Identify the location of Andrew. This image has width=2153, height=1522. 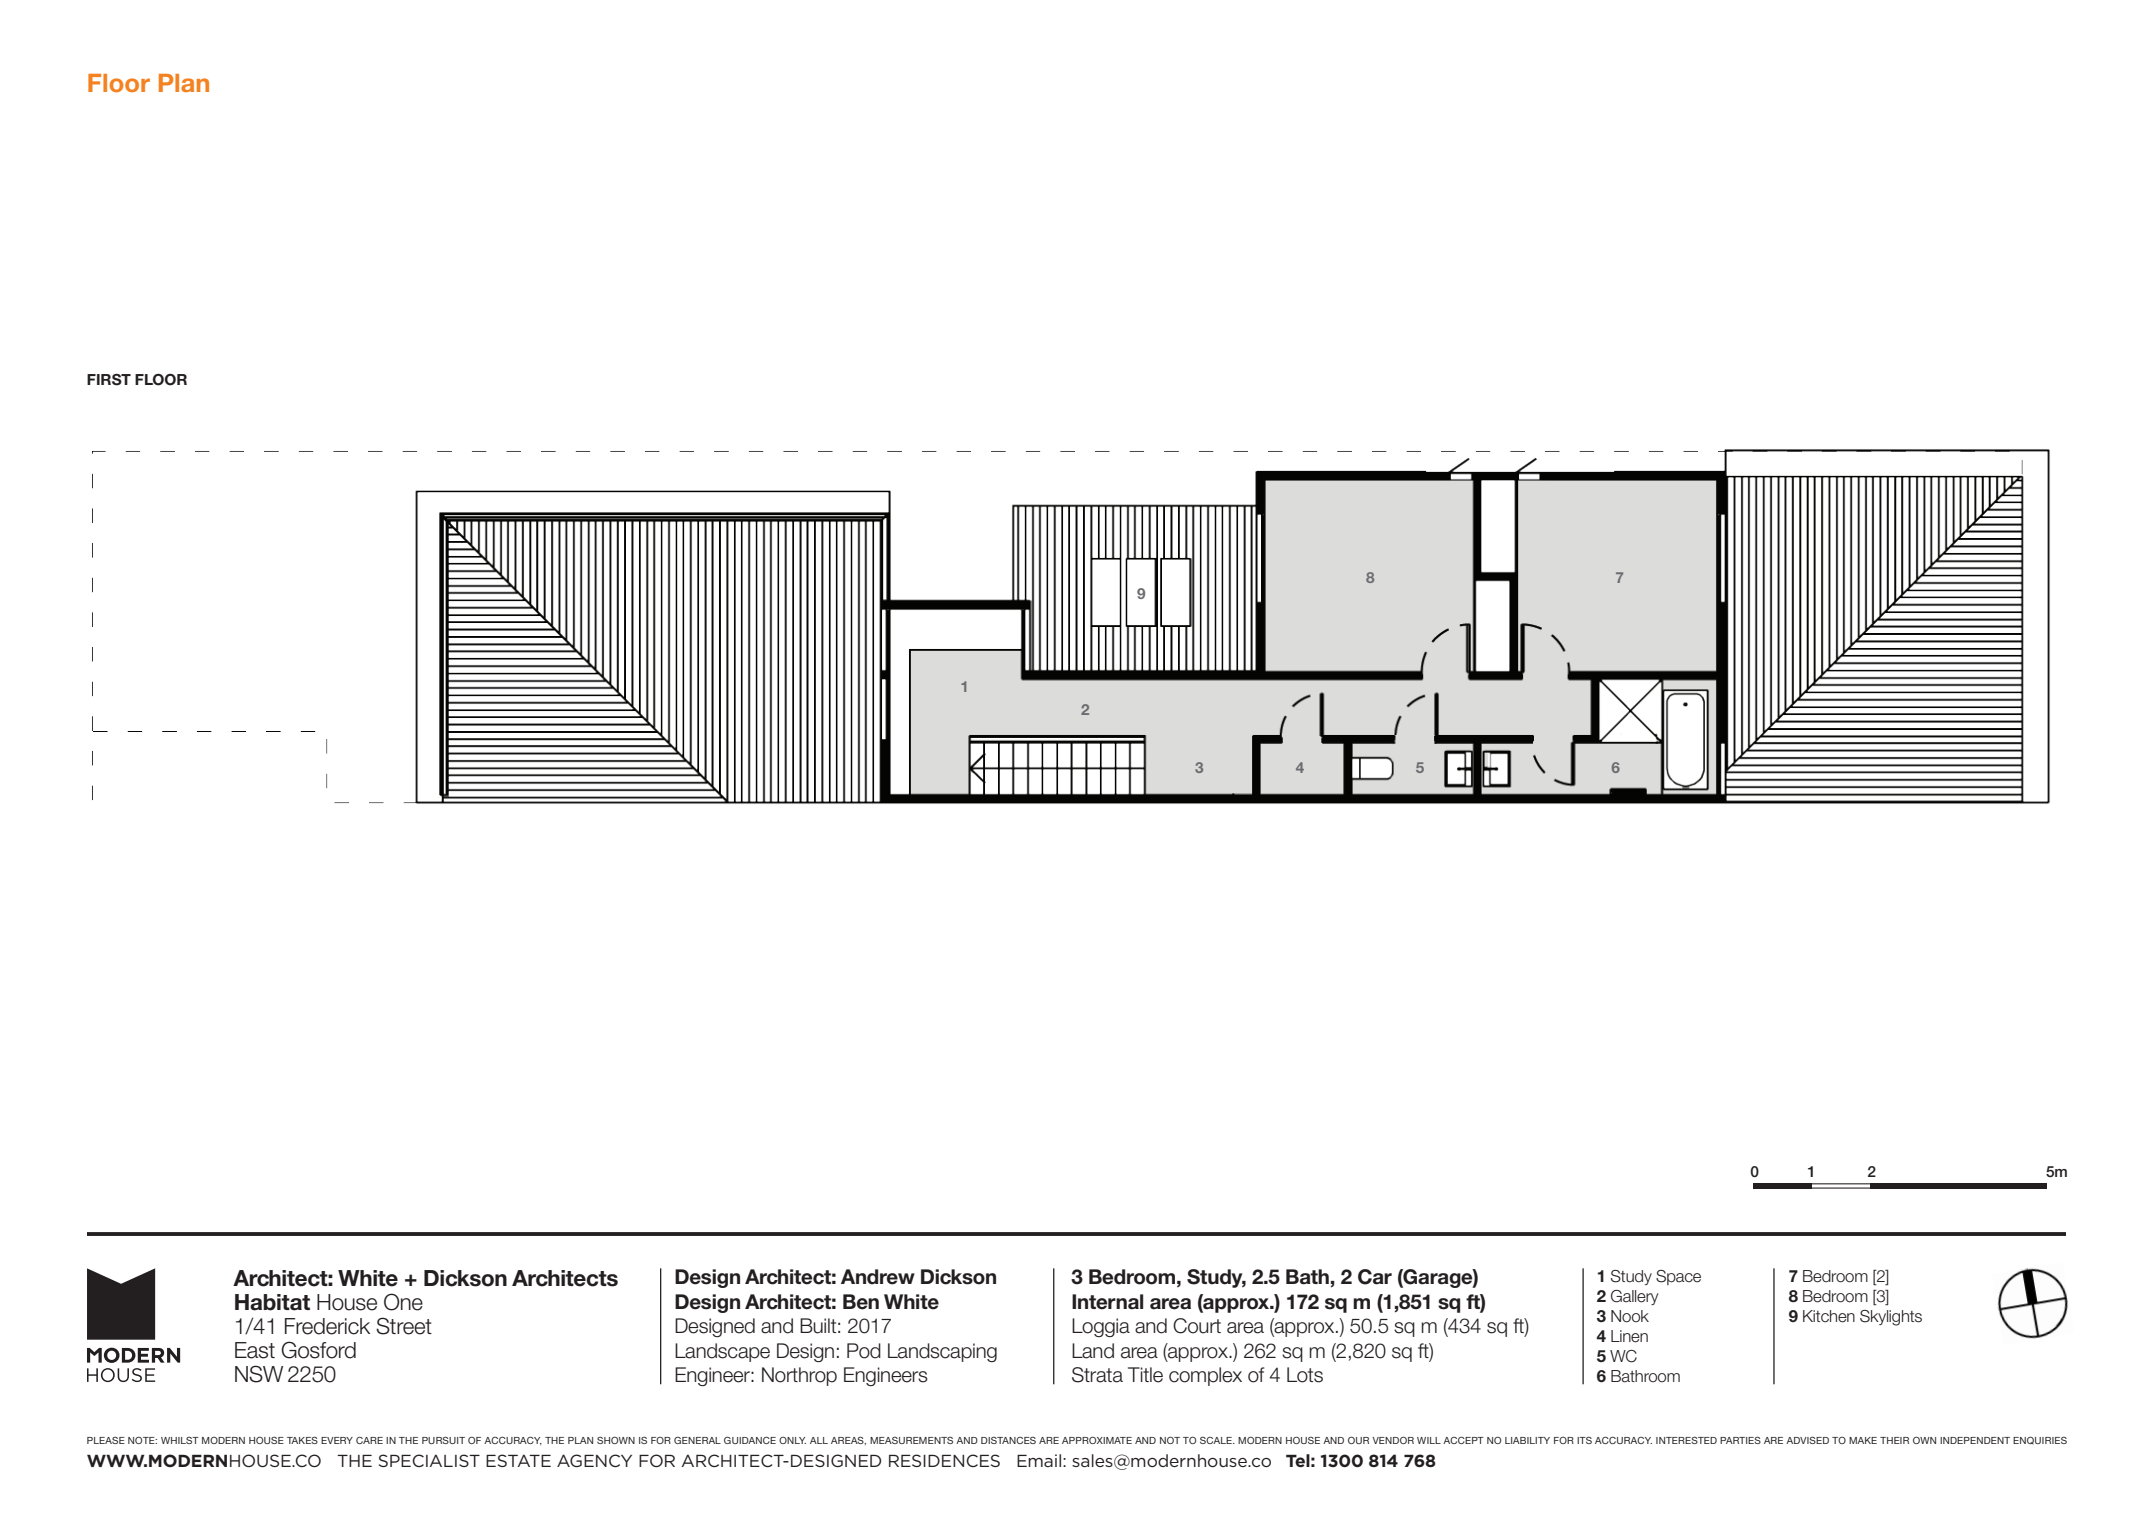
(878, 1277).
